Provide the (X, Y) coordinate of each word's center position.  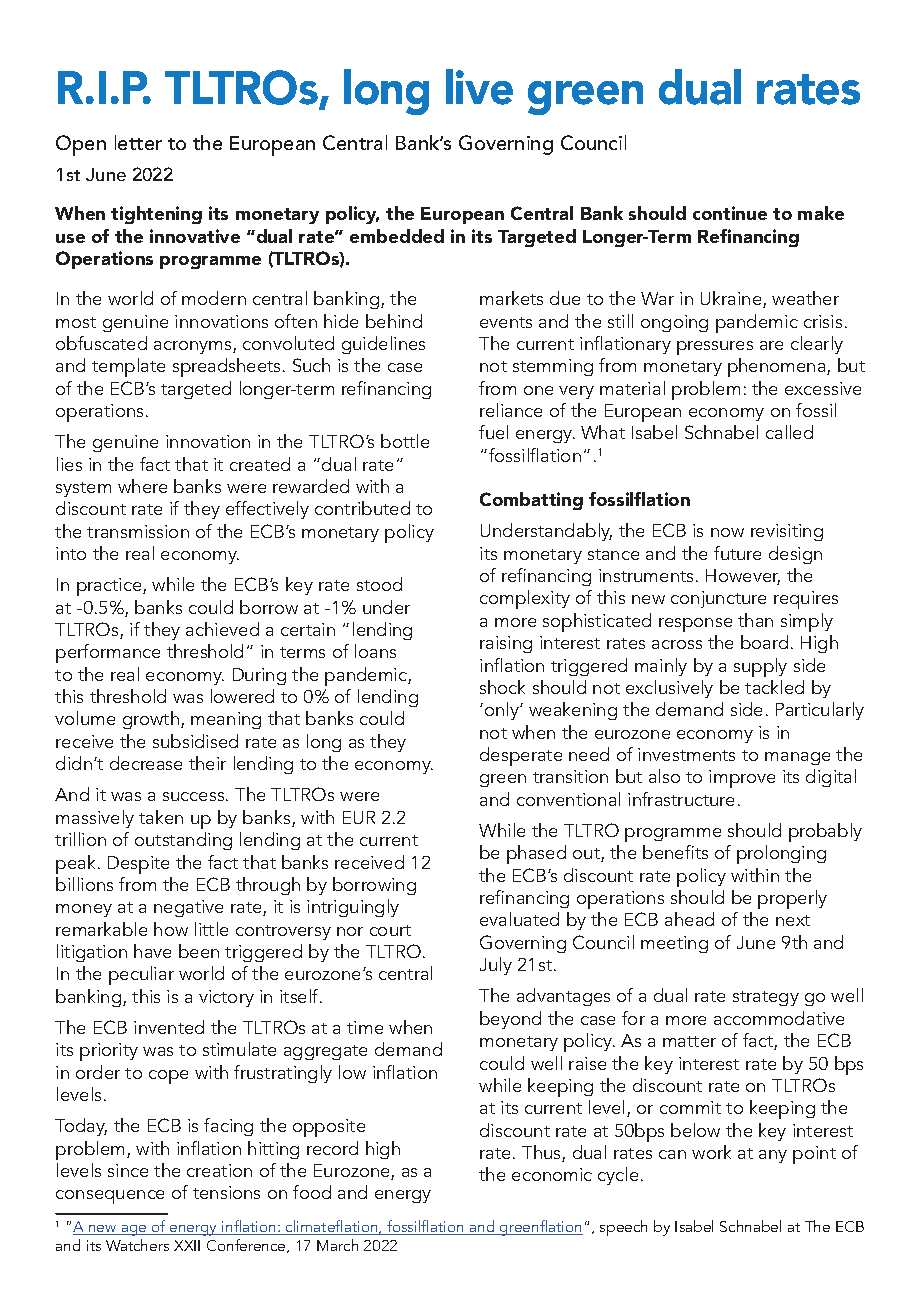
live (479, 87)
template (128, 367)
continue (730, 213)
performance (108, 653)
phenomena (778, 367)
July (496, 966)
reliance (511, 410)
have (152, 951)
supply (760, 667)
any (773, 1156)
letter (138, 142)
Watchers (137, 1245)
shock (502, 687)
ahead (689, 919)
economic (552, 1174)
